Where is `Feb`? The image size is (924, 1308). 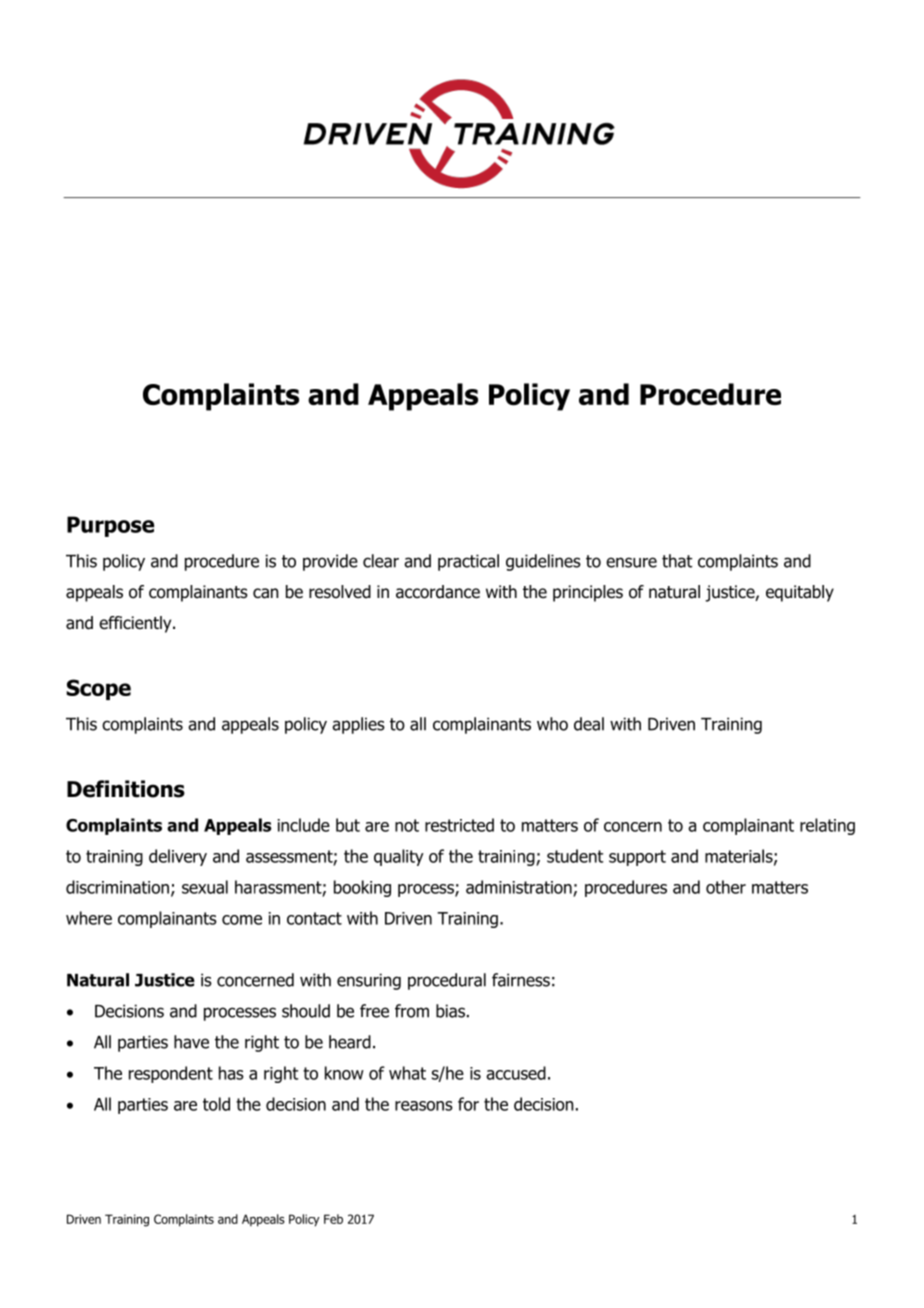 Feb is located at coordinates (333, 1219).
